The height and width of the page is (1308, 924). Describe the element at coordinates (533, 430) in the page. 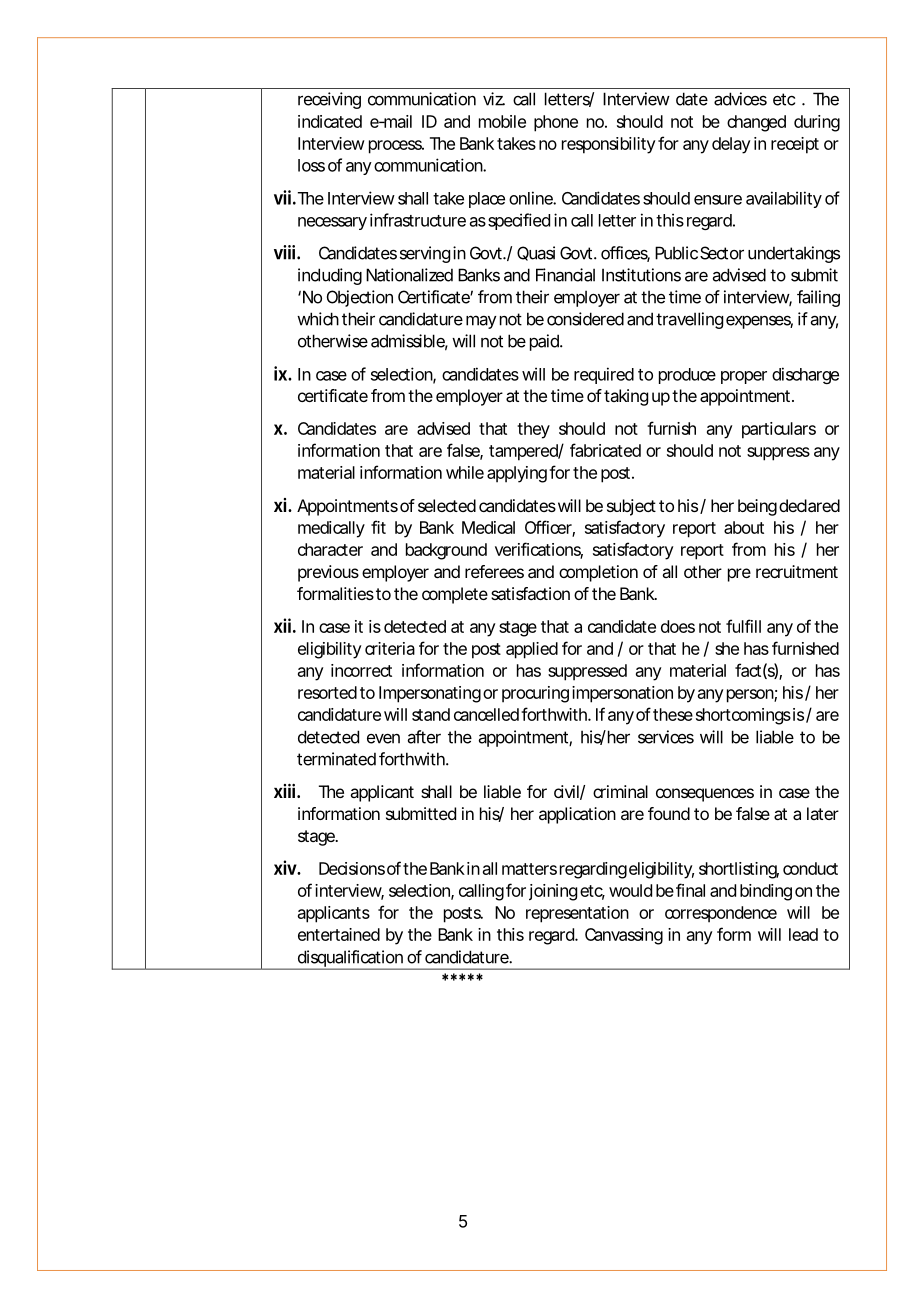

I see `they` at that location.
